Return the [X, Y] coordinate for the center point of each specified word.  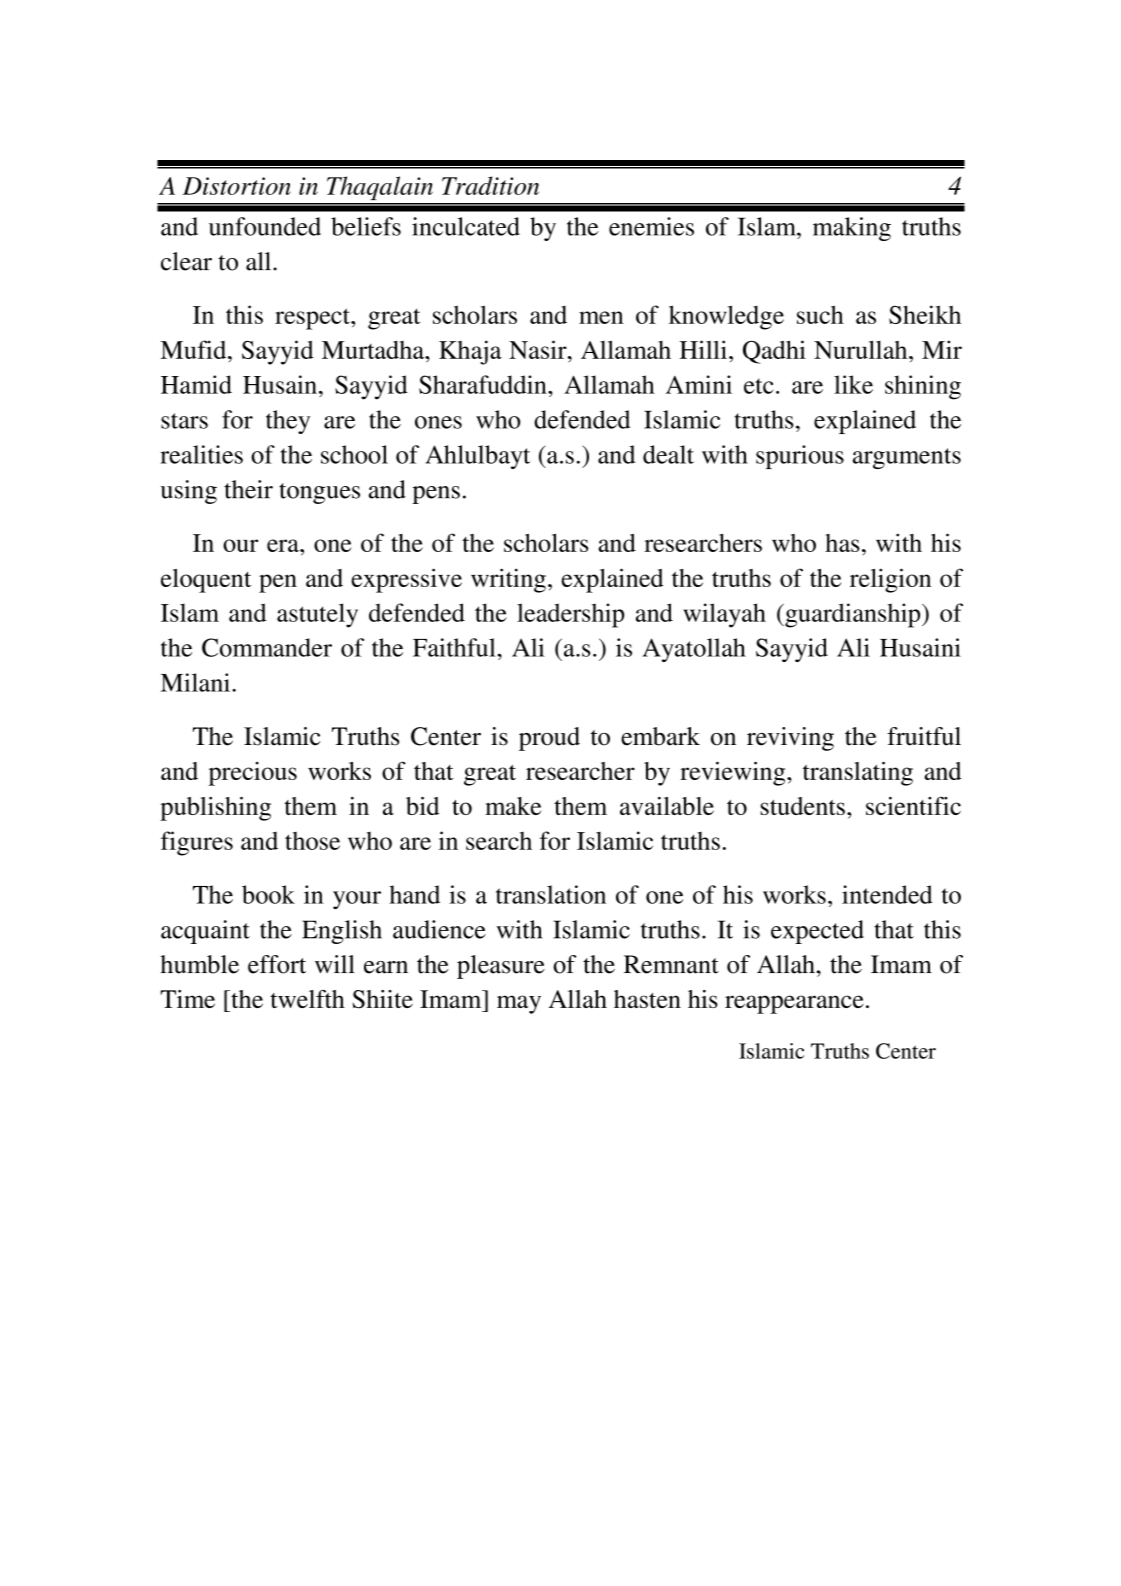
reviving [790, 739]
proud [549, 739]
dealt [668, 454]
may [519, 1004]
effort [277, 964]
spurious [800, 457]
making [852, 229]
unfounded [265, 226]
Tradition [490, 185]
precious [252, 774]
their [248, 489]
